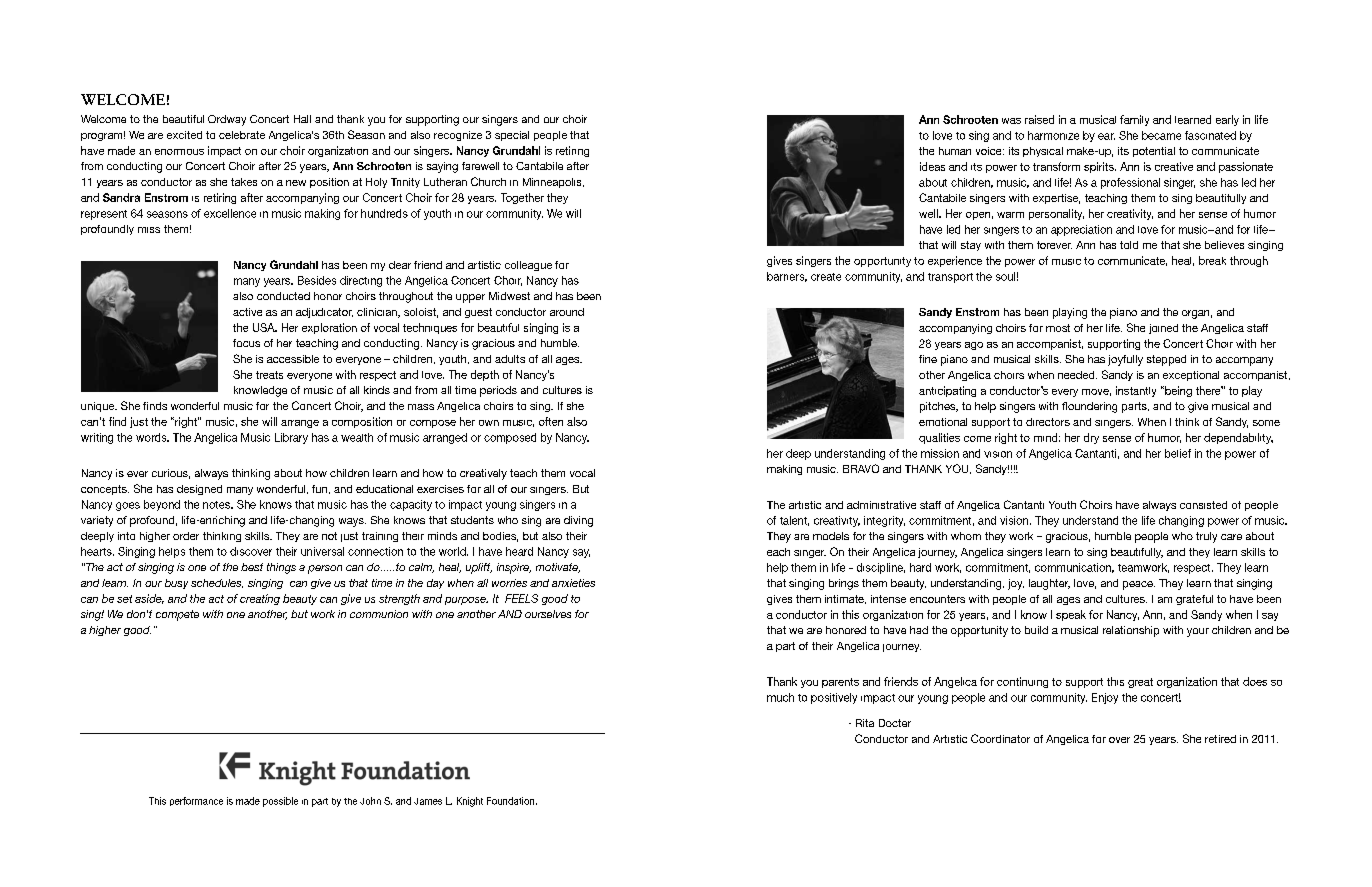 The height and width of the screenshot is (887, 1372). What do you see at coordinates (242, 135) in the screenshot?
I see `celebrate` at bounding box center [242, 135].
